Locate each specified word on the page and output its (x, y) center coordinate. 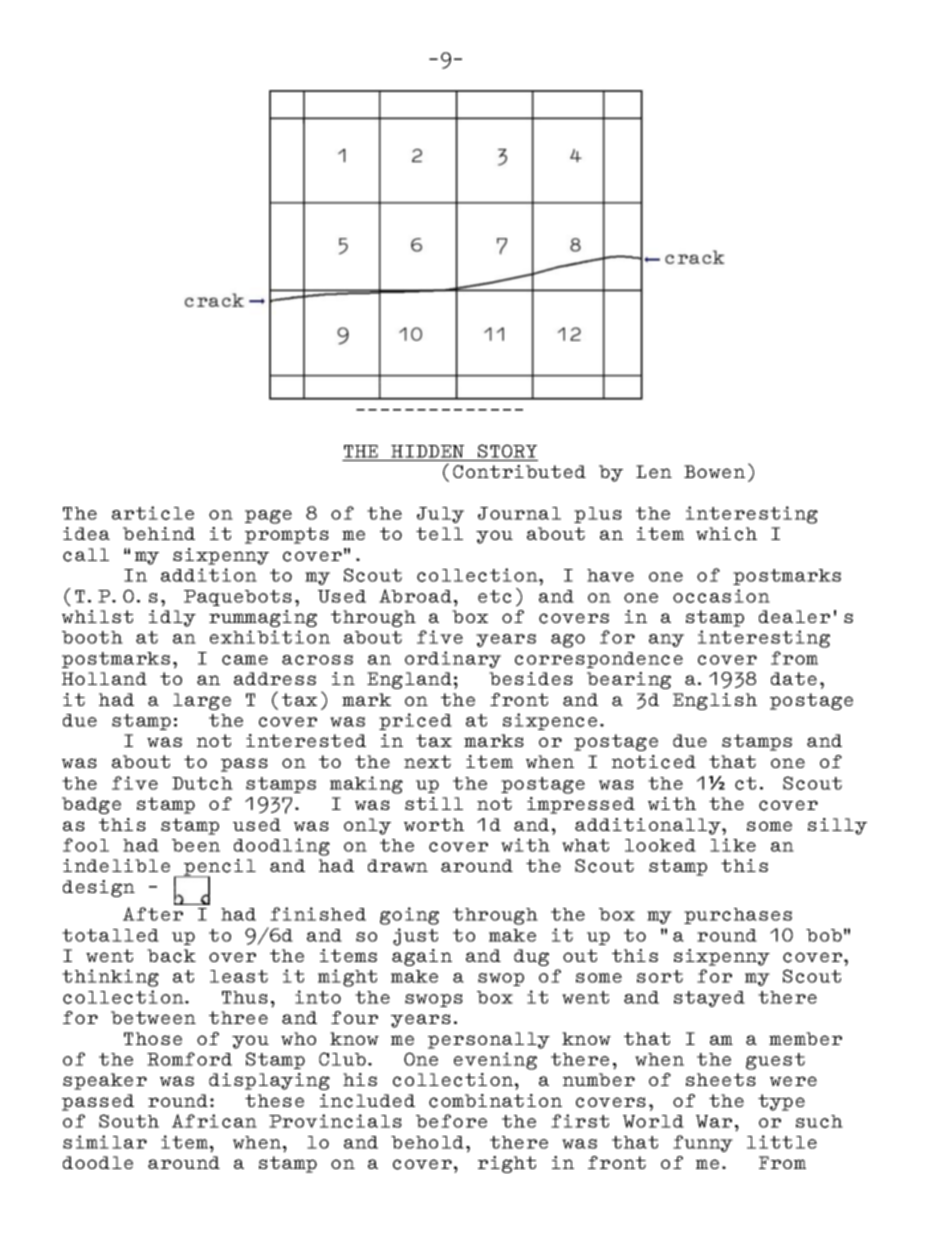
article (153, 513)
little (782, 1142)
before (451, 1121)
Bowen (714, 471)
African (214, 1121)
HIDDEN (427, 451)
